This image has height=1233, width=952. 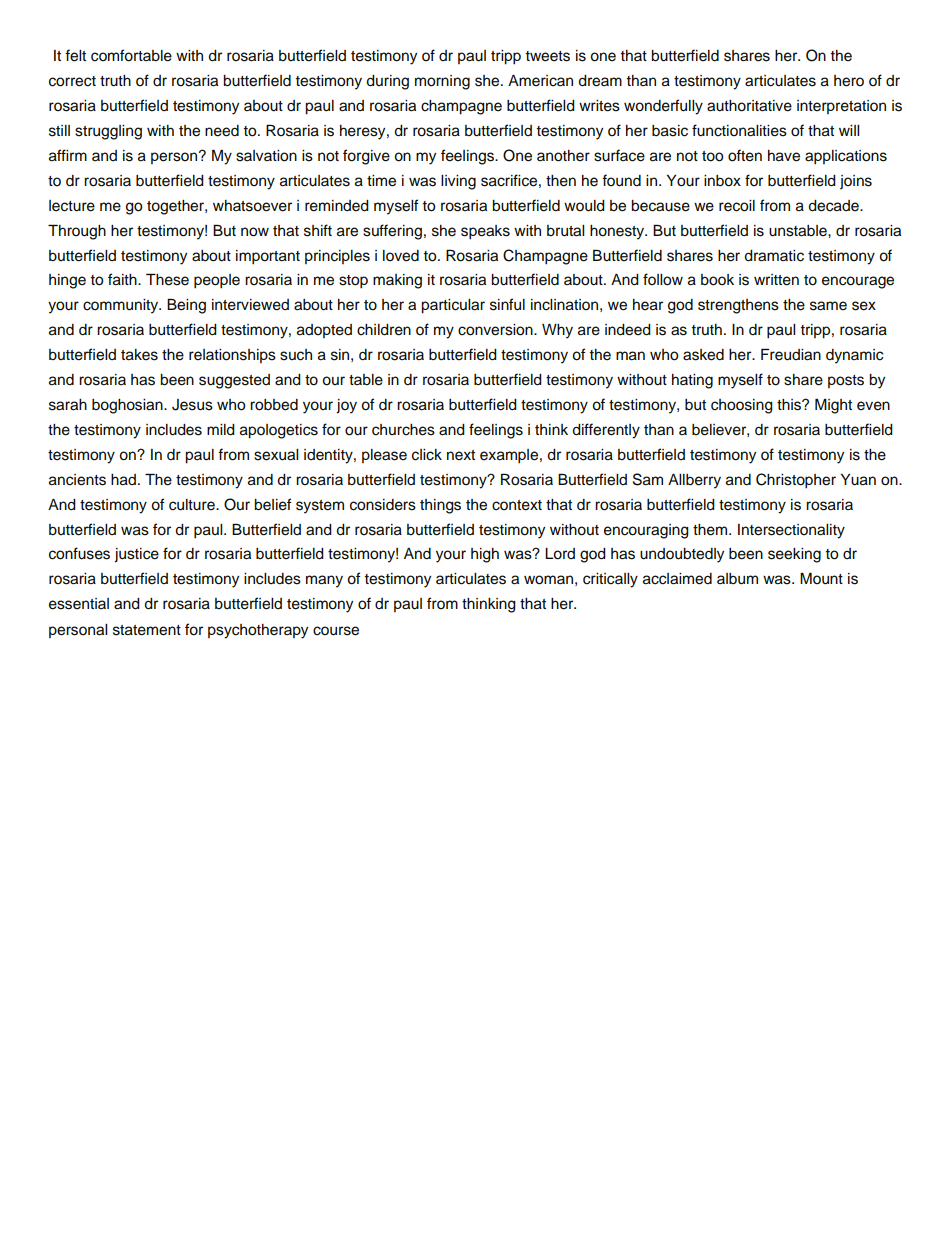 I want to click on statement, so click(x=147, y=630).
